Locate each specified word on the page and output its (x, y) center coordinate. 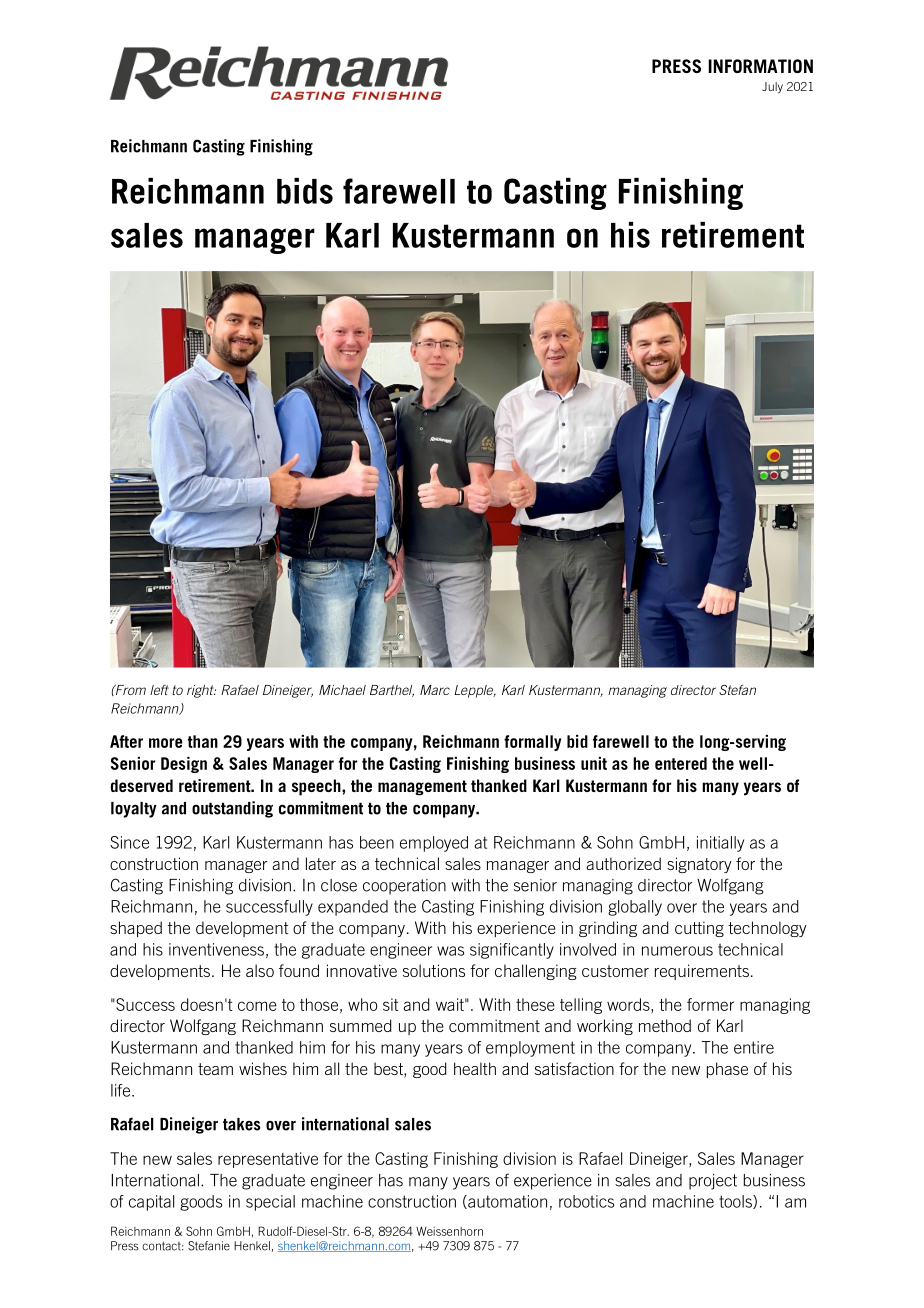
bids (305, 191)
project (713, 1182)
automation (506, 1202)
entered (681, 763)
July (772, 88)
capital (151, 1203)
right (201, 691)
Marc (435, 690)
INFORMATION (760, 66)
